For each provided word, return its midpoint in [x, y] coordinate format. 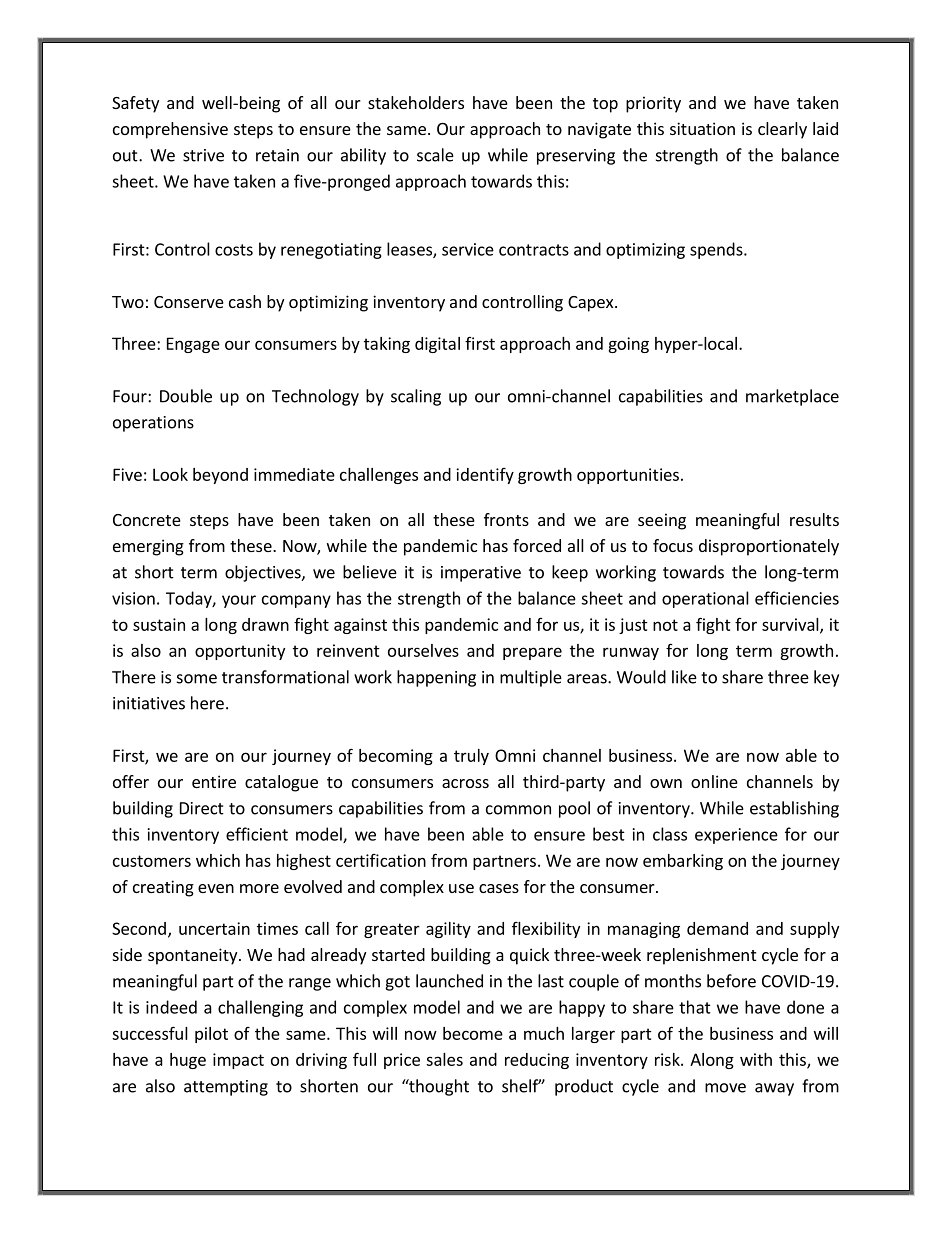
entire [214, 781]
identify [485, 476]
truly [471, 757]
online [714, 781]
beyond [220, 476]
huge [188, 1061]
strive [203, 155]
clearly [782, 130]
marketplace [792, 397]
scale [435, 155]
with [756, 1059]
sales [444, 1059]
